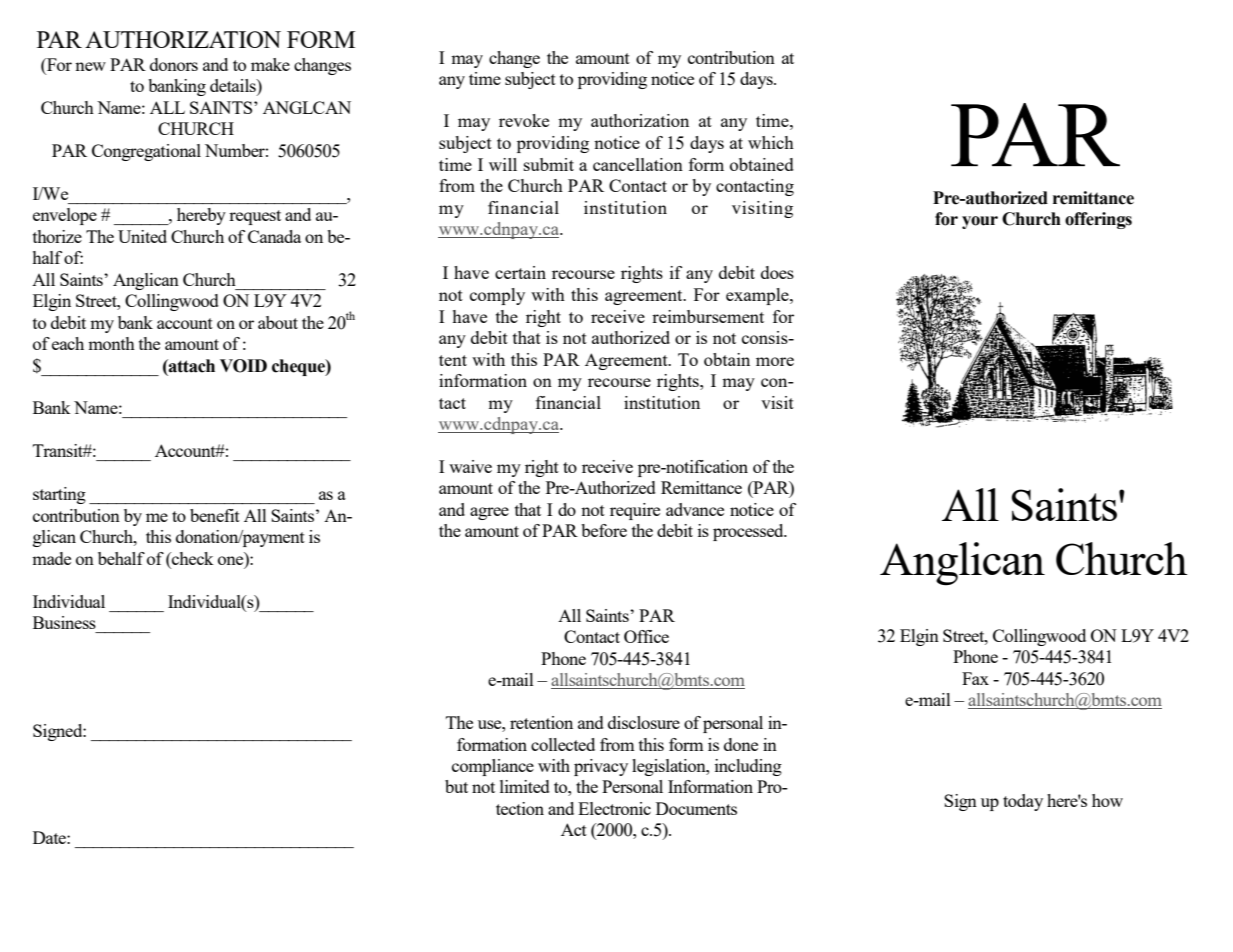 This page has width=1233, height=952. Describe the element at coordinates (524, 120) in the page. I see `revoke` at that location.
